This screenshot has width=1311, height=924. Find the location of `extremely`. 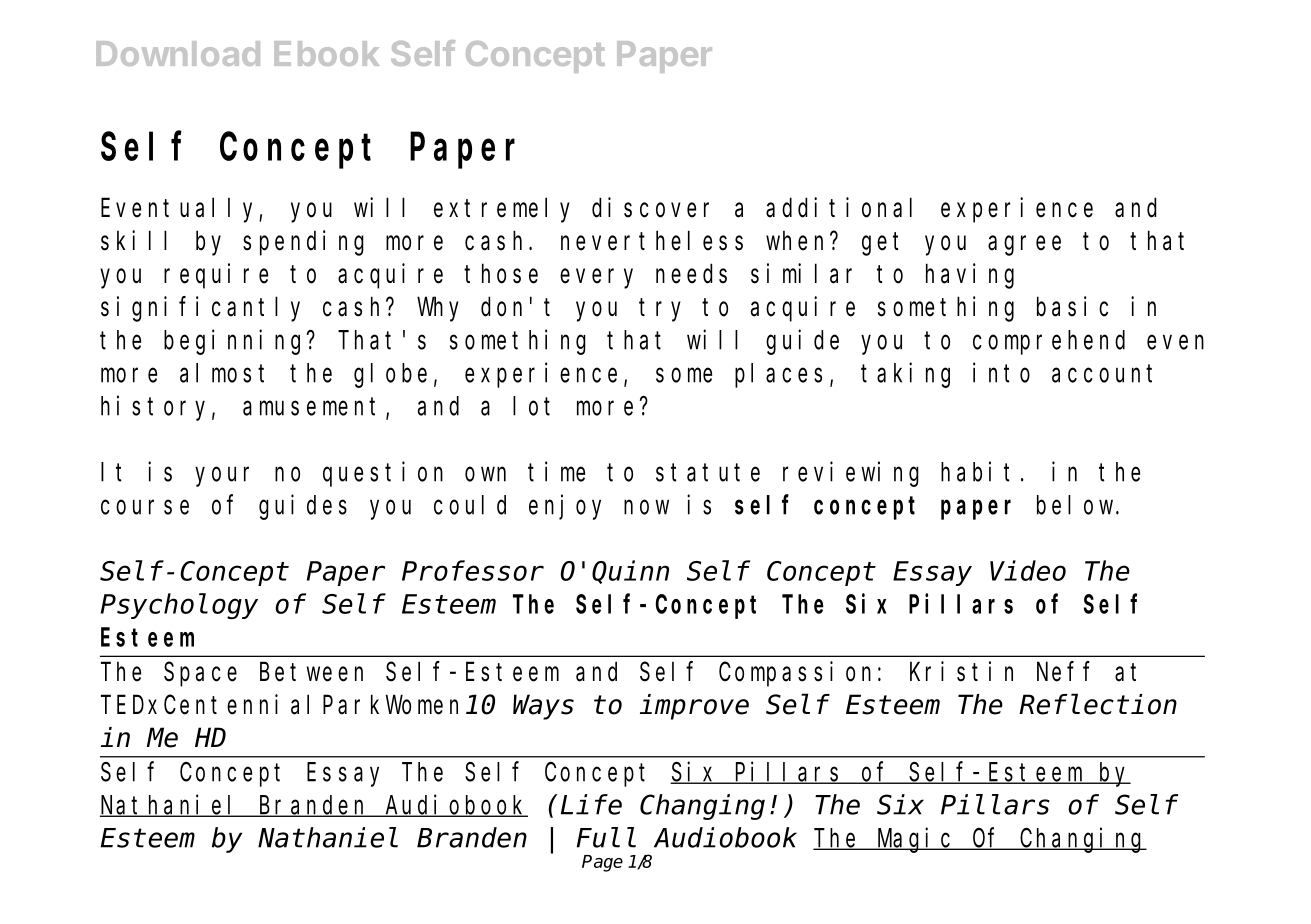

extremely is located at coordinates (502, 210).
